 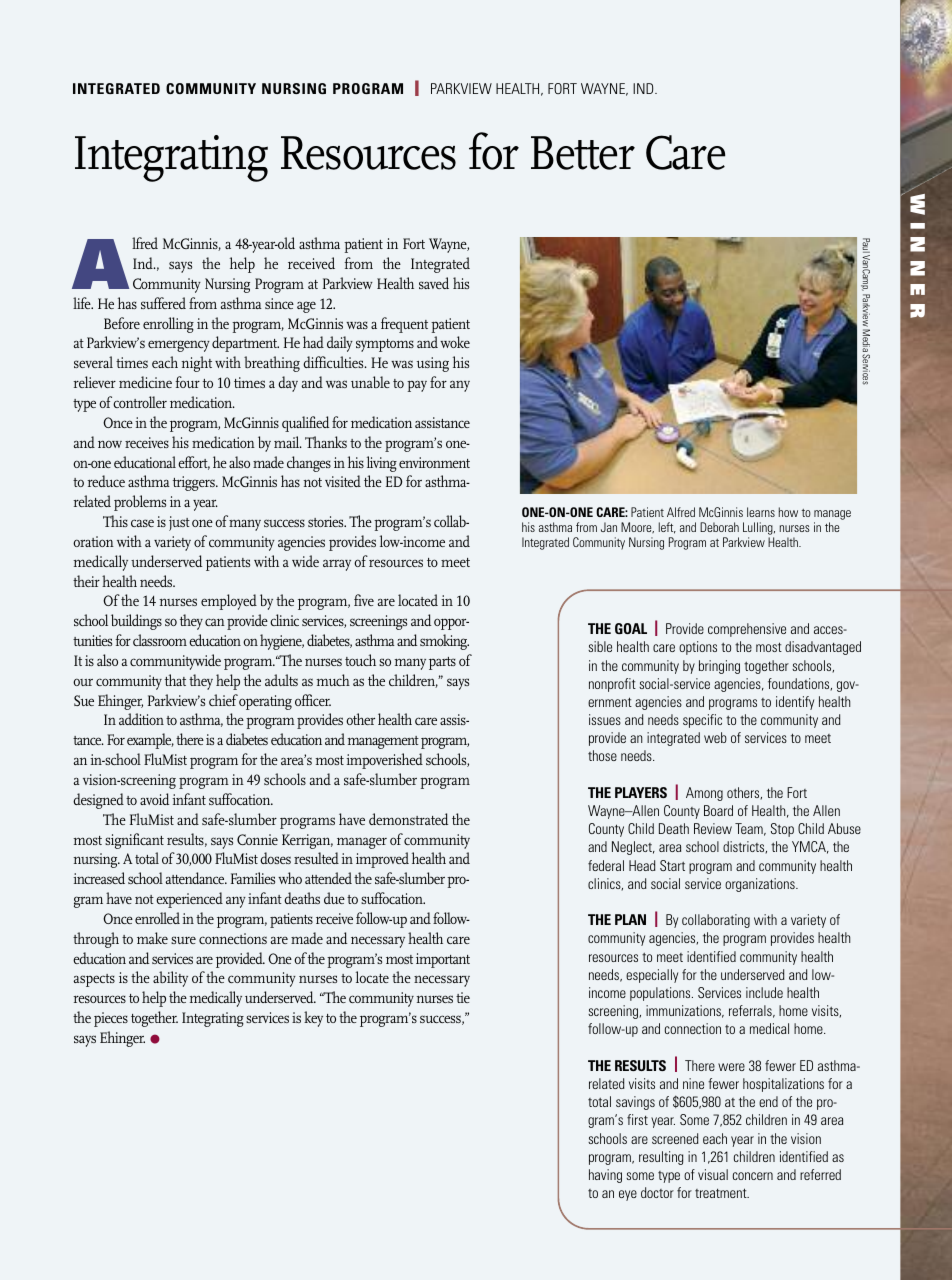 I want to click on pieces, so click(x=111, y=1019).
